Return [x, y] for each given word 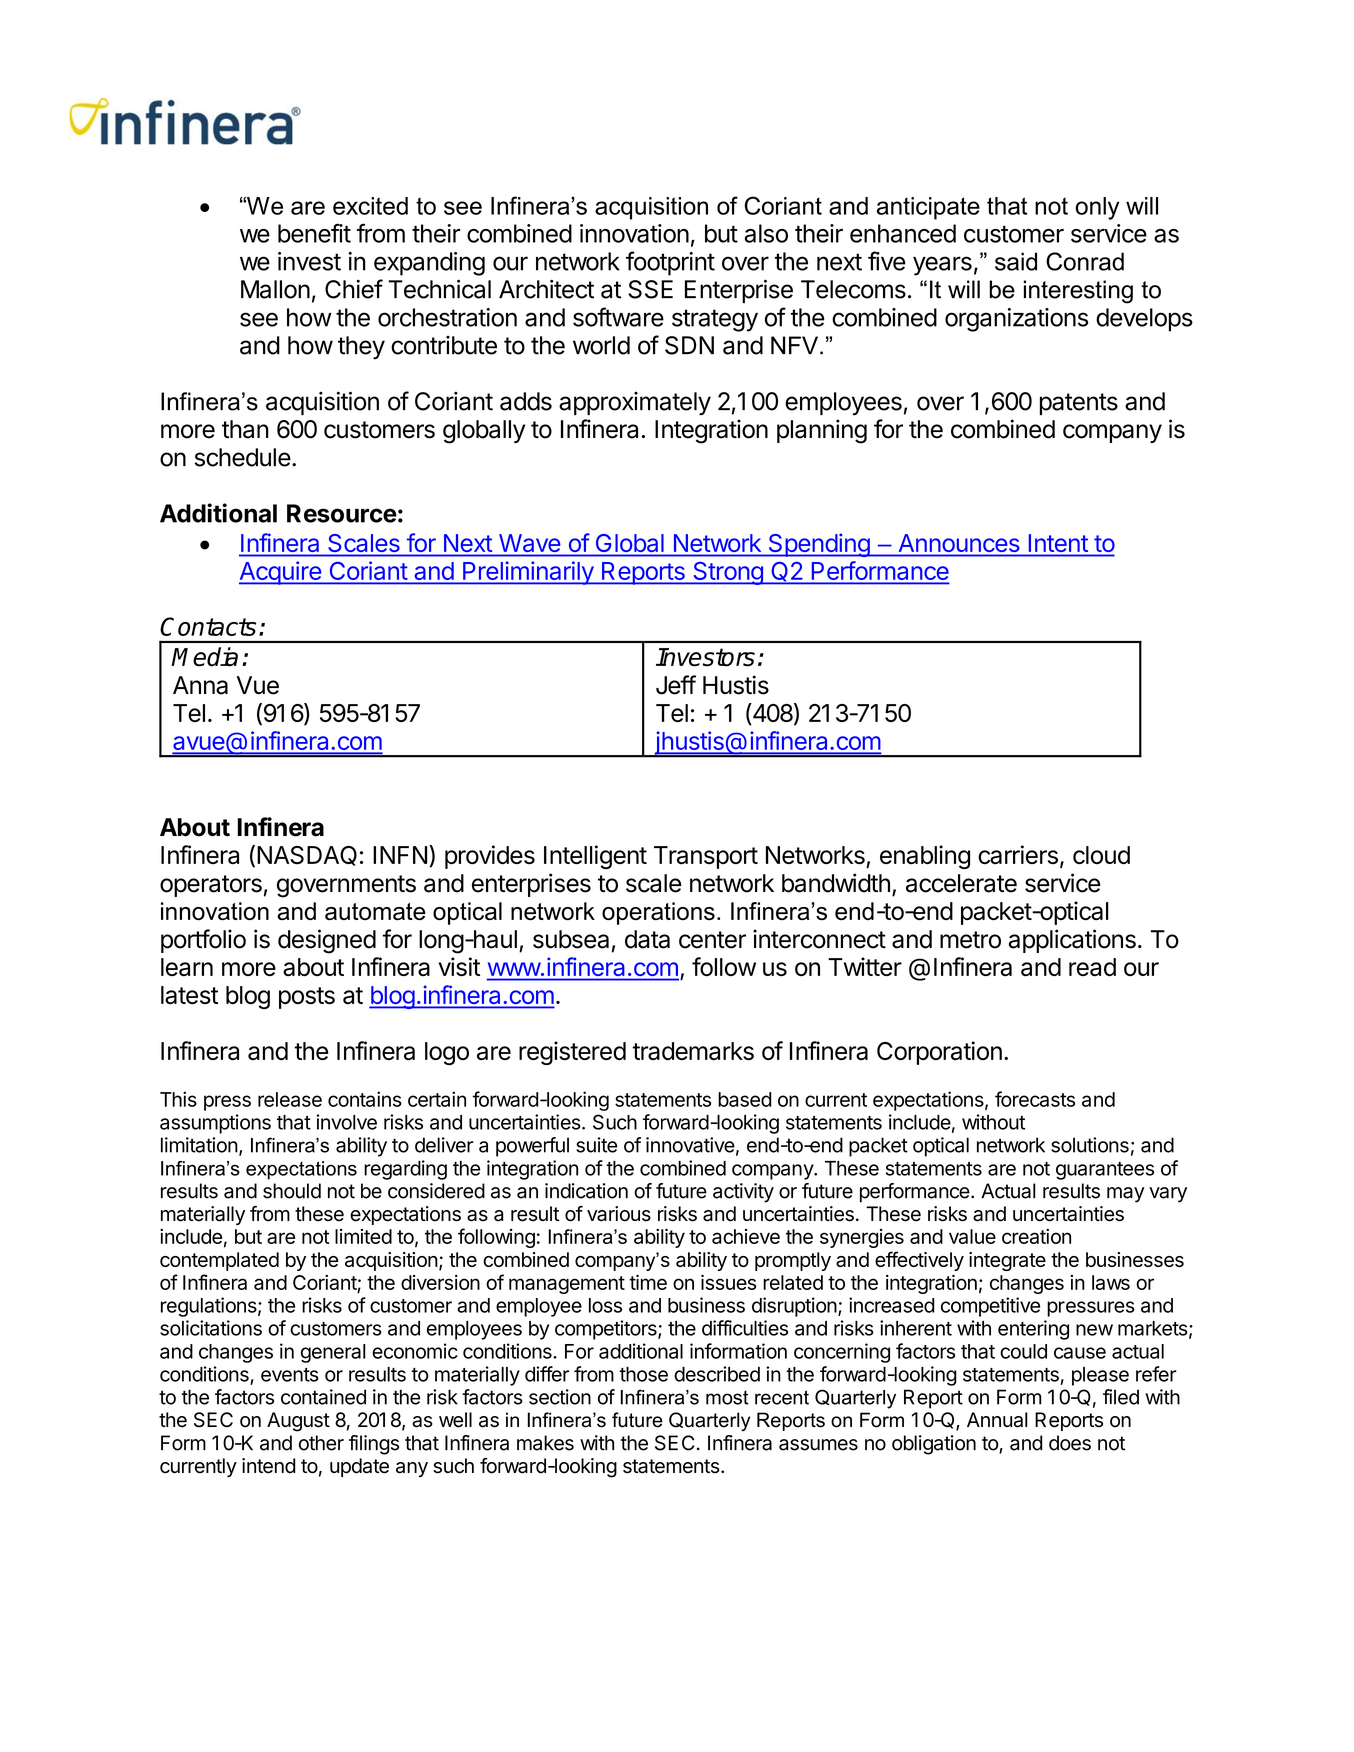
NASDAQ [307, 856]
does [1070, 1443]
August [298, 1422]
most [727, 1397]
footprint [670, 263]
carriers [1018, 854]
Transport [706, 857]
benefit [314, 233]
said [1016, 261]
